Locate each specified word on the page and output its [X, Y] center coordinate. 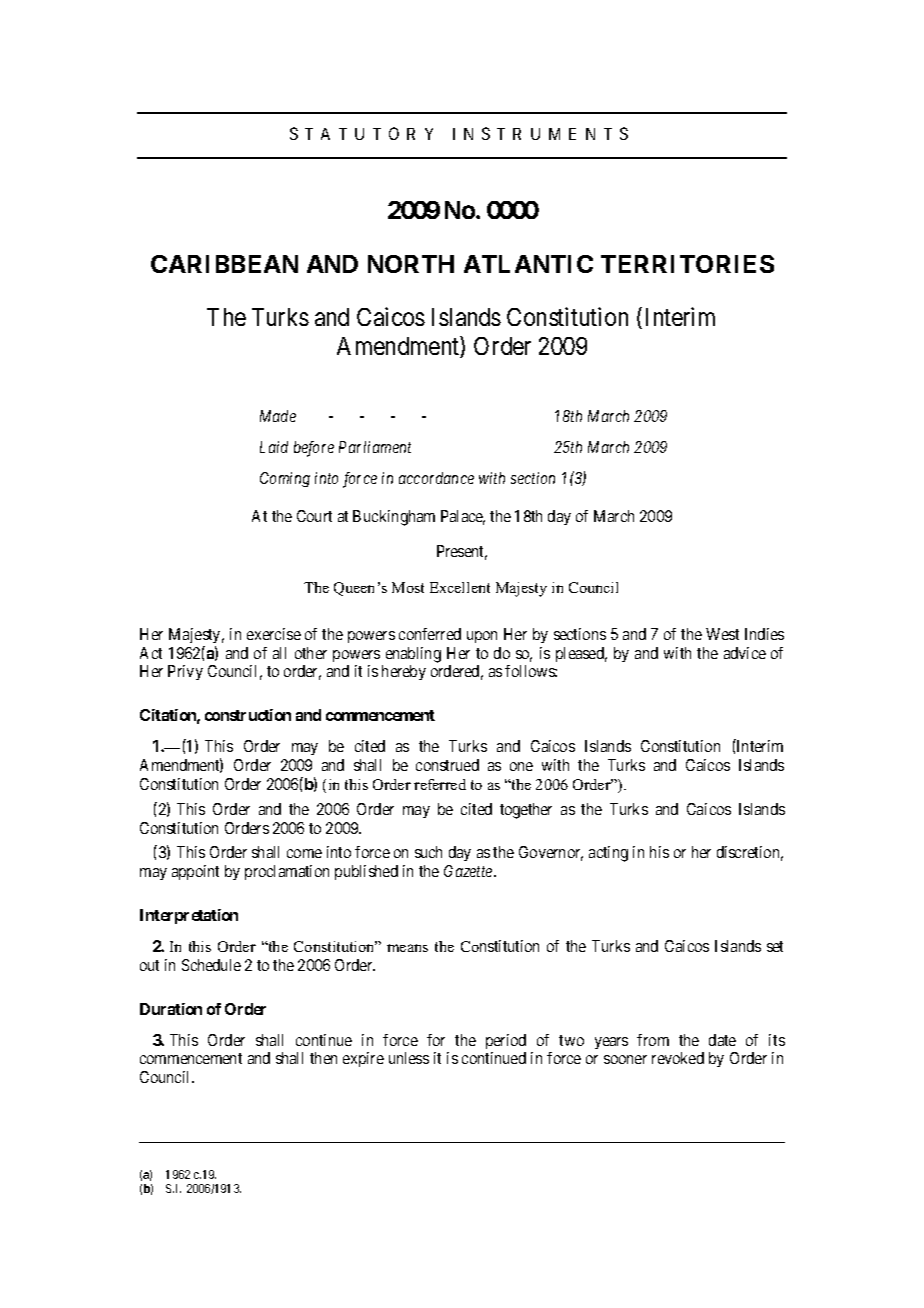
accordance [436, 478]
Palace [463, 517]
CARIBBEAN [224, 264]
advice [745, 653]
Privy [185, 672]
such [428, 852]
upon [482, 637]
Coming [285, 479]
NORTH [411, 264]
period [506, 1041]
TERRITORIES [687, 264]
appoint [195, 872]
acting [608, 854]
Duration [171, 1009]
